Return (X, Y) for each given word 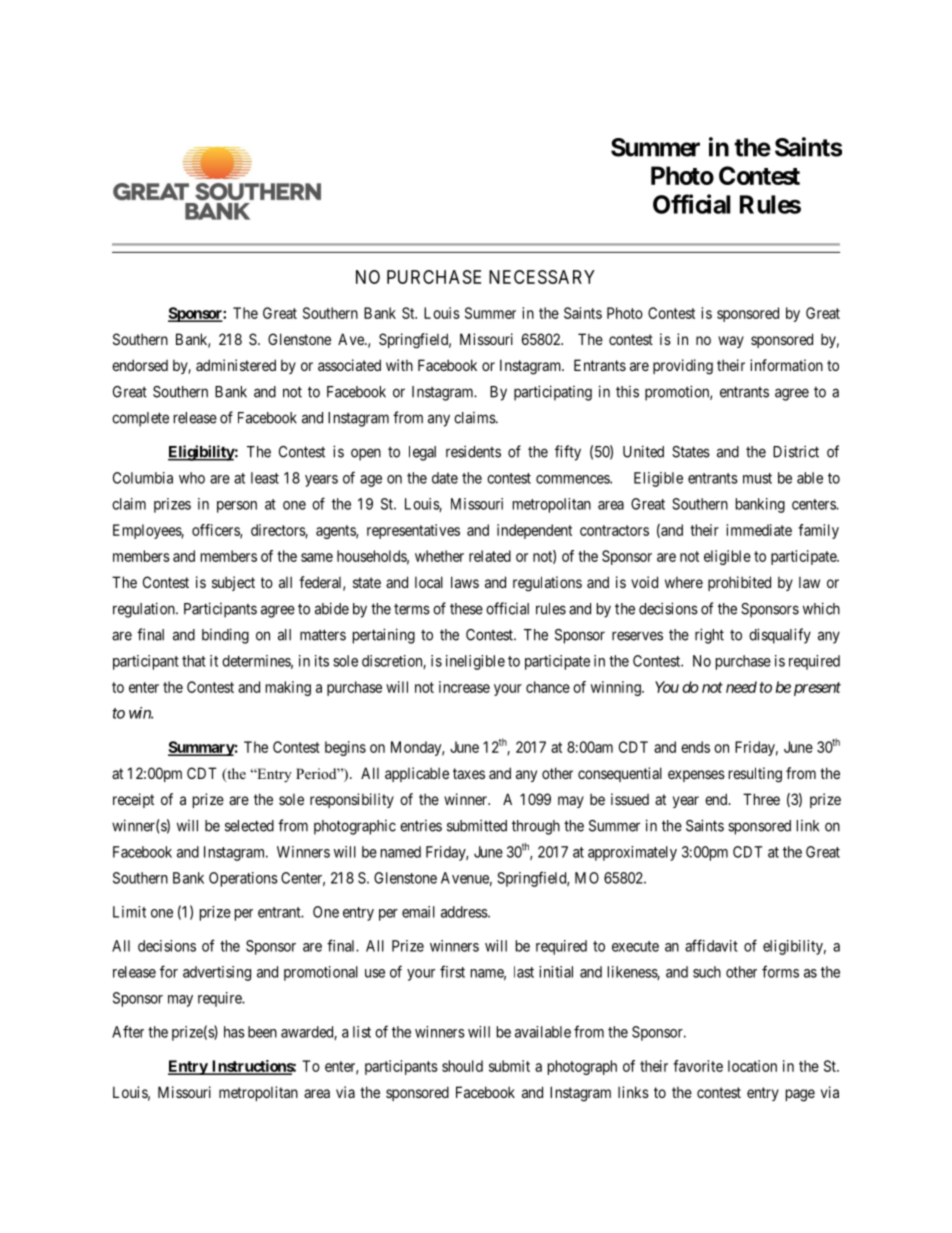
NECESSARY (542, 277)
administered (236, 365)
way (731, 342)
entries (421, 826)
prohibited (739, 583)
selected (249, 826)
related (490, 556)
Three (761, 799)
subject (233, 583)
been (262, 1032)
